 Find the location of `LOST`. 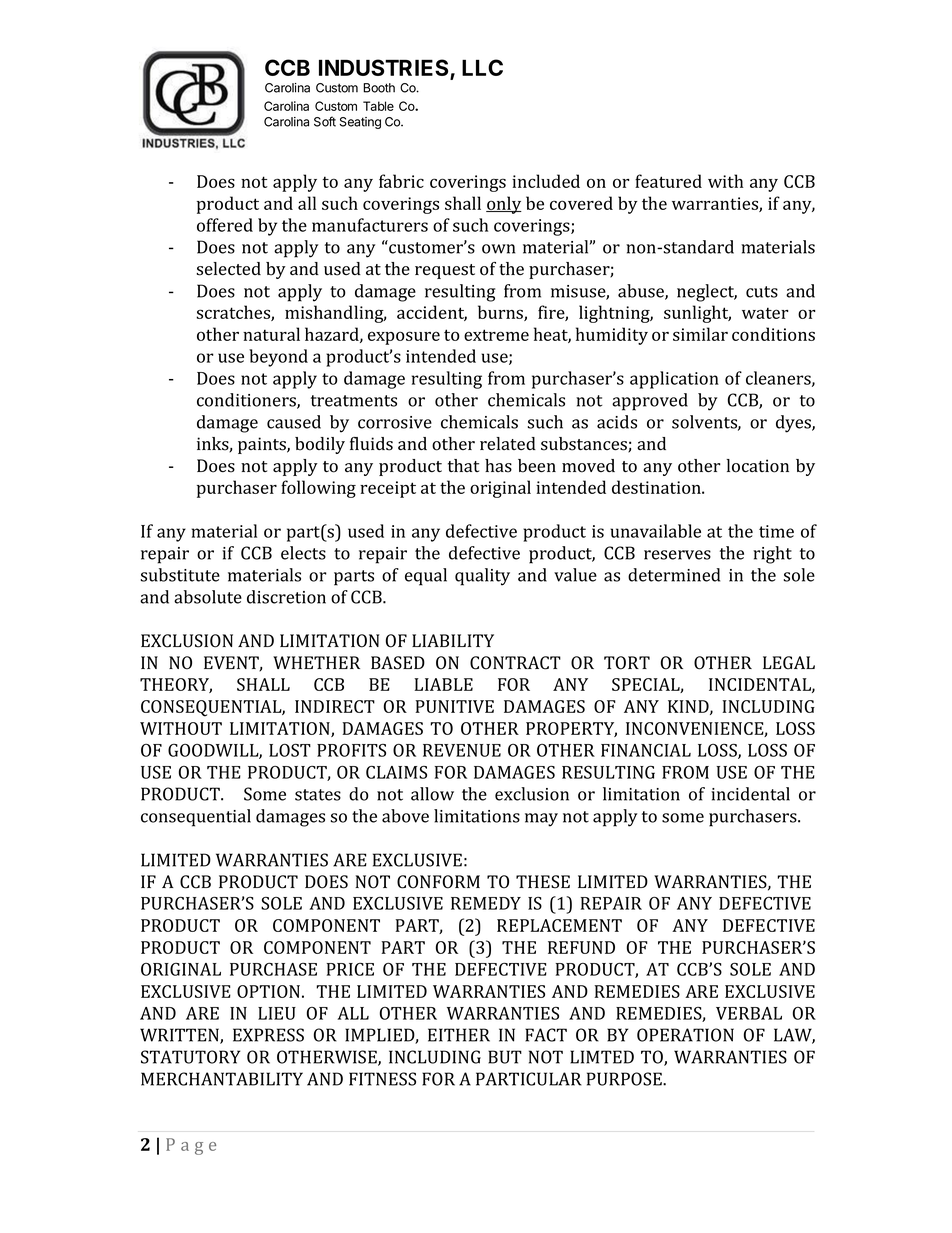

LOST is located at coordinates (290, 750).
